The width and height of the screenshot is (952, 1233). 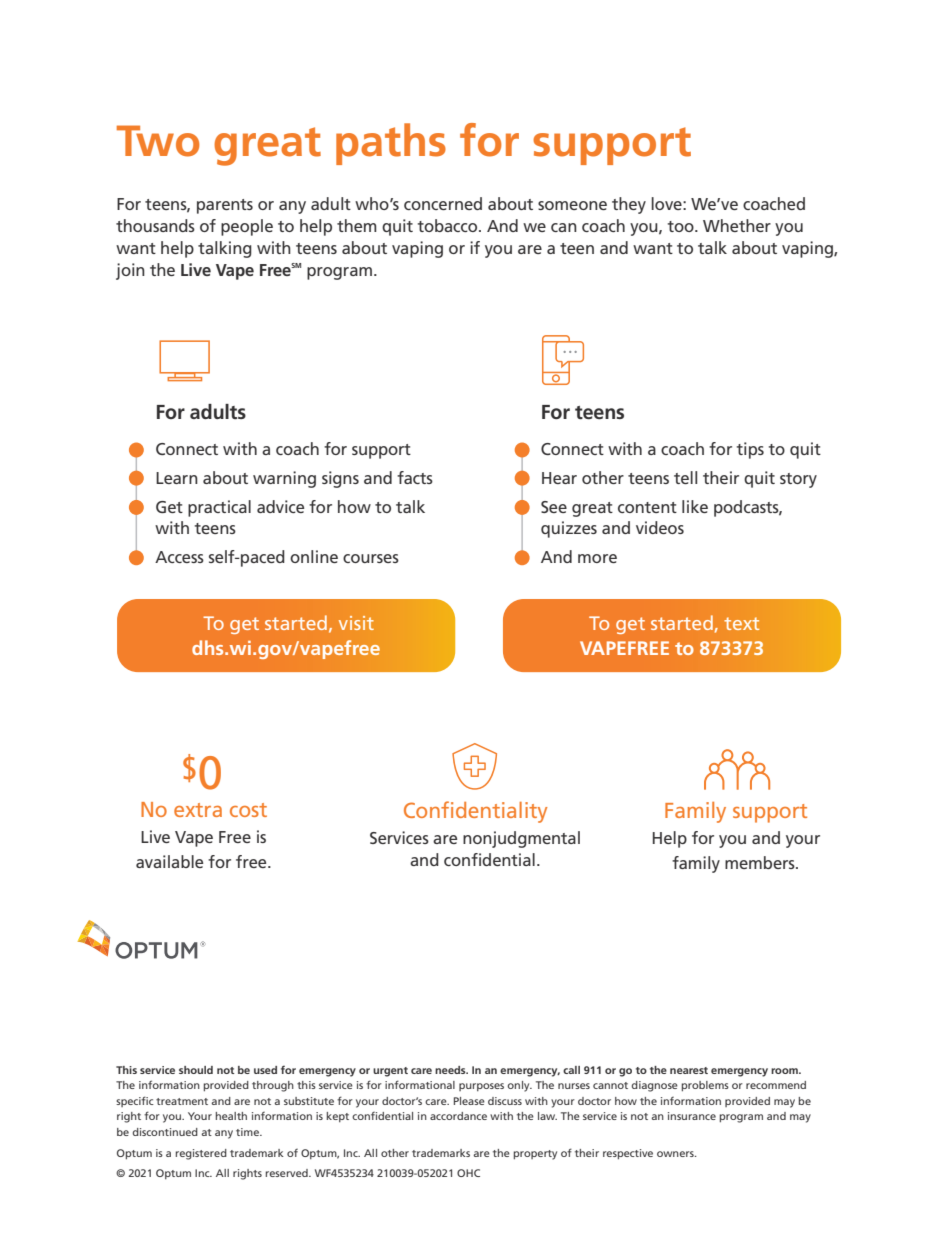 What do you see at coordinates (225, 206) in the screenshot?
I see `parents` at bounding box center [225, 206].
